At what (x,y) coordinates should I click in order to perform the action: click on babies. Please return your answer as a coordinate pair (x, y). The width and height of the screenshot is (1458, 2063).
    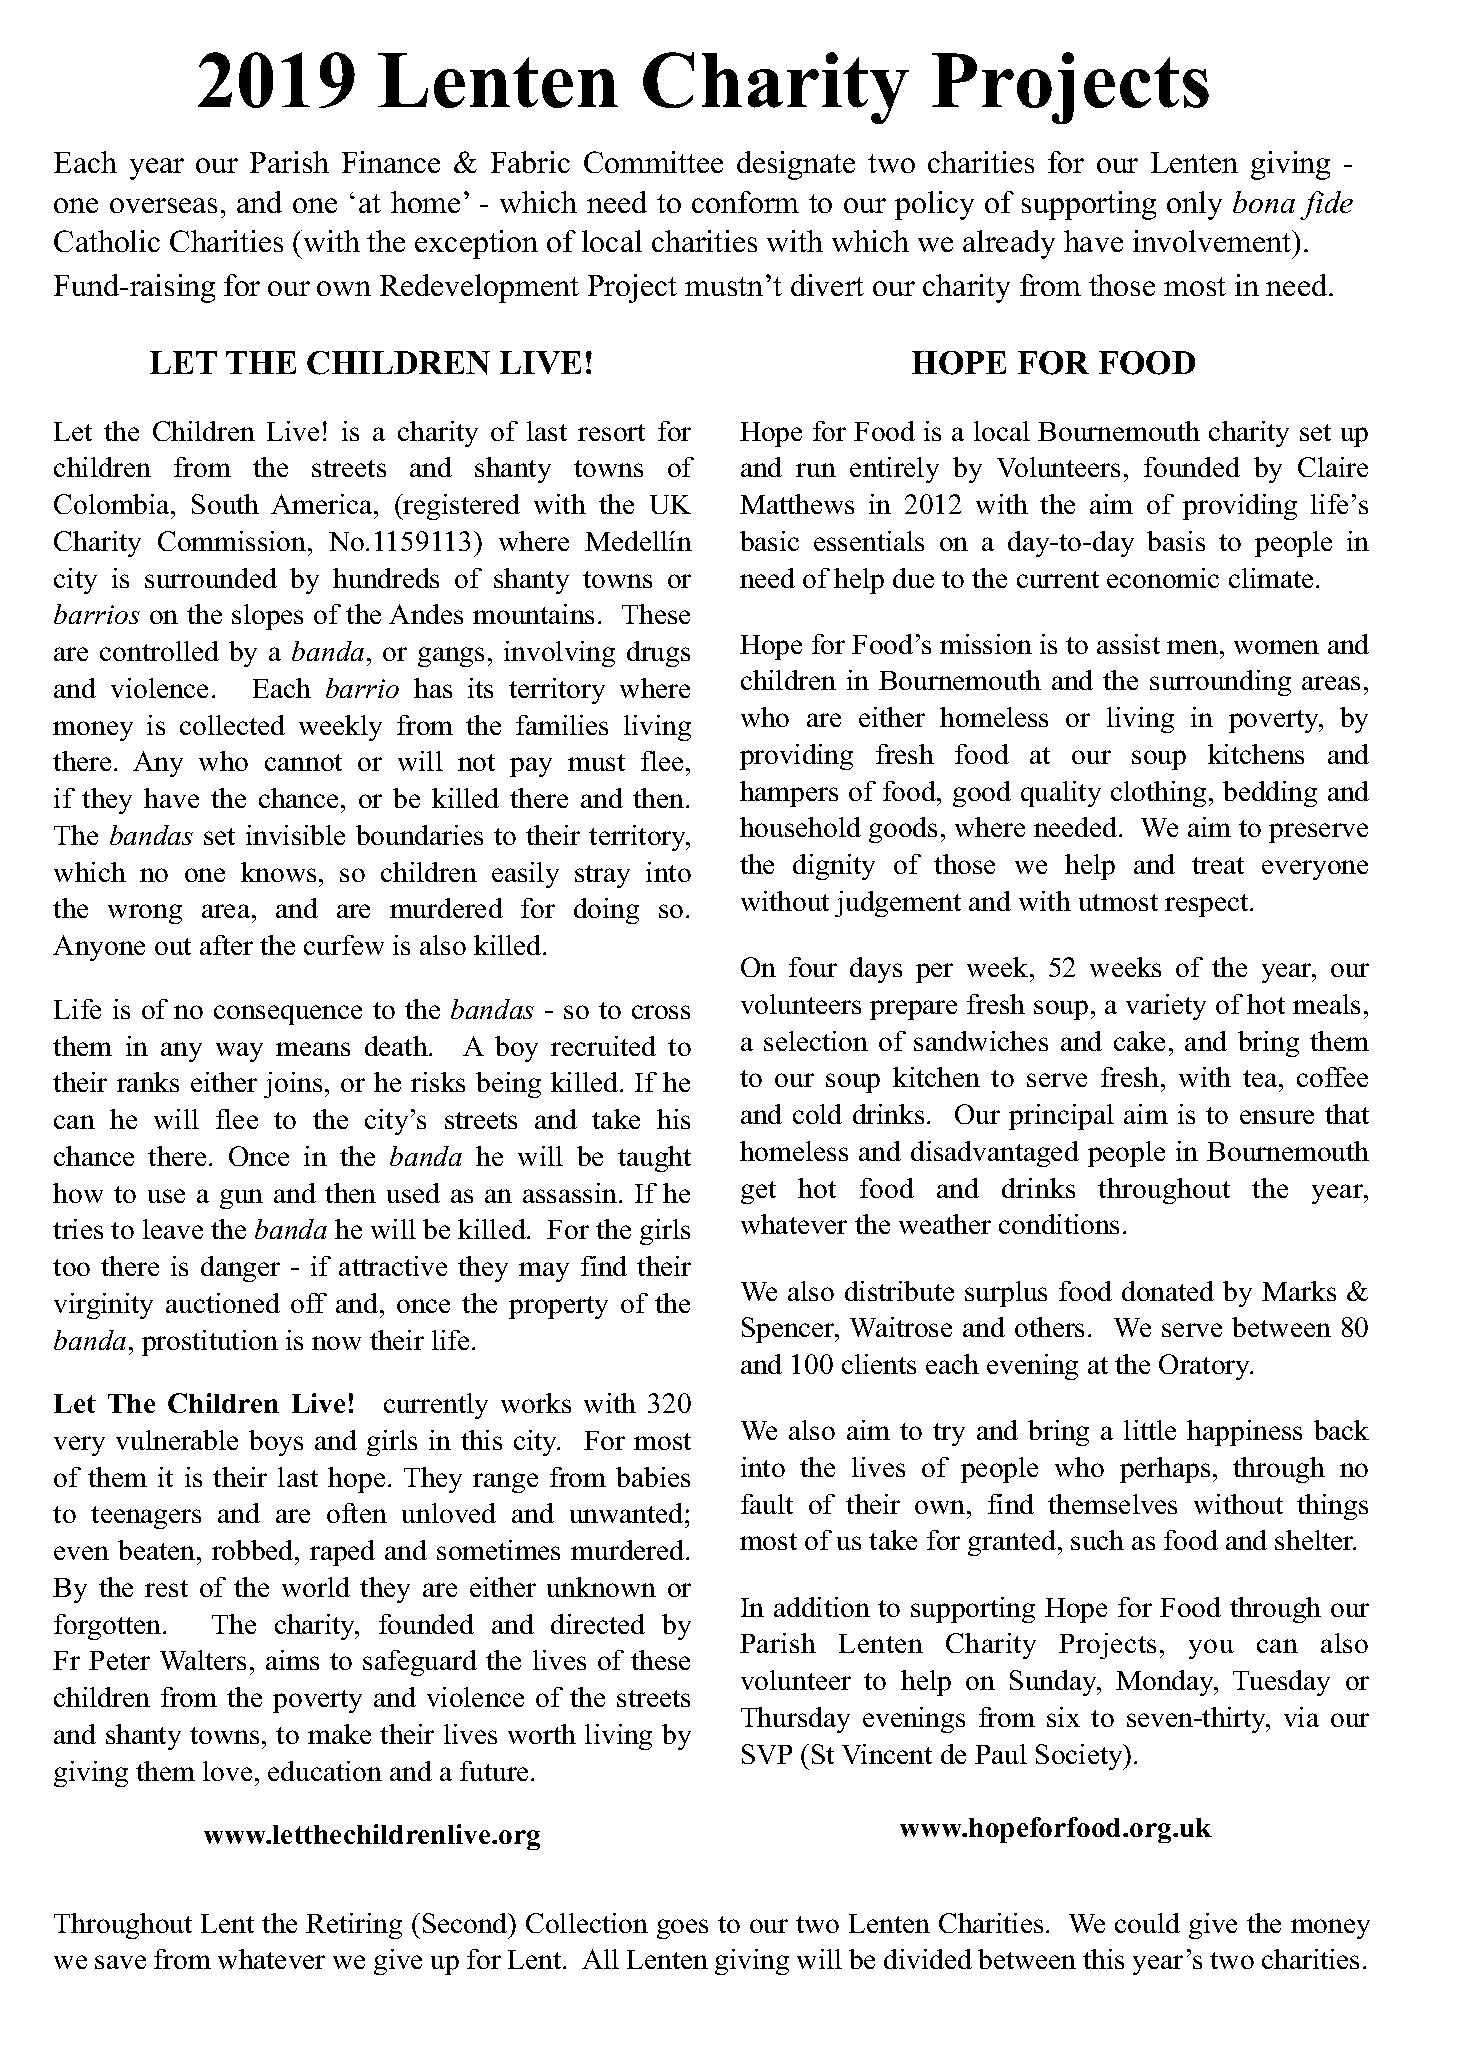
    Looking at the image, I should click on (653, 1477).
